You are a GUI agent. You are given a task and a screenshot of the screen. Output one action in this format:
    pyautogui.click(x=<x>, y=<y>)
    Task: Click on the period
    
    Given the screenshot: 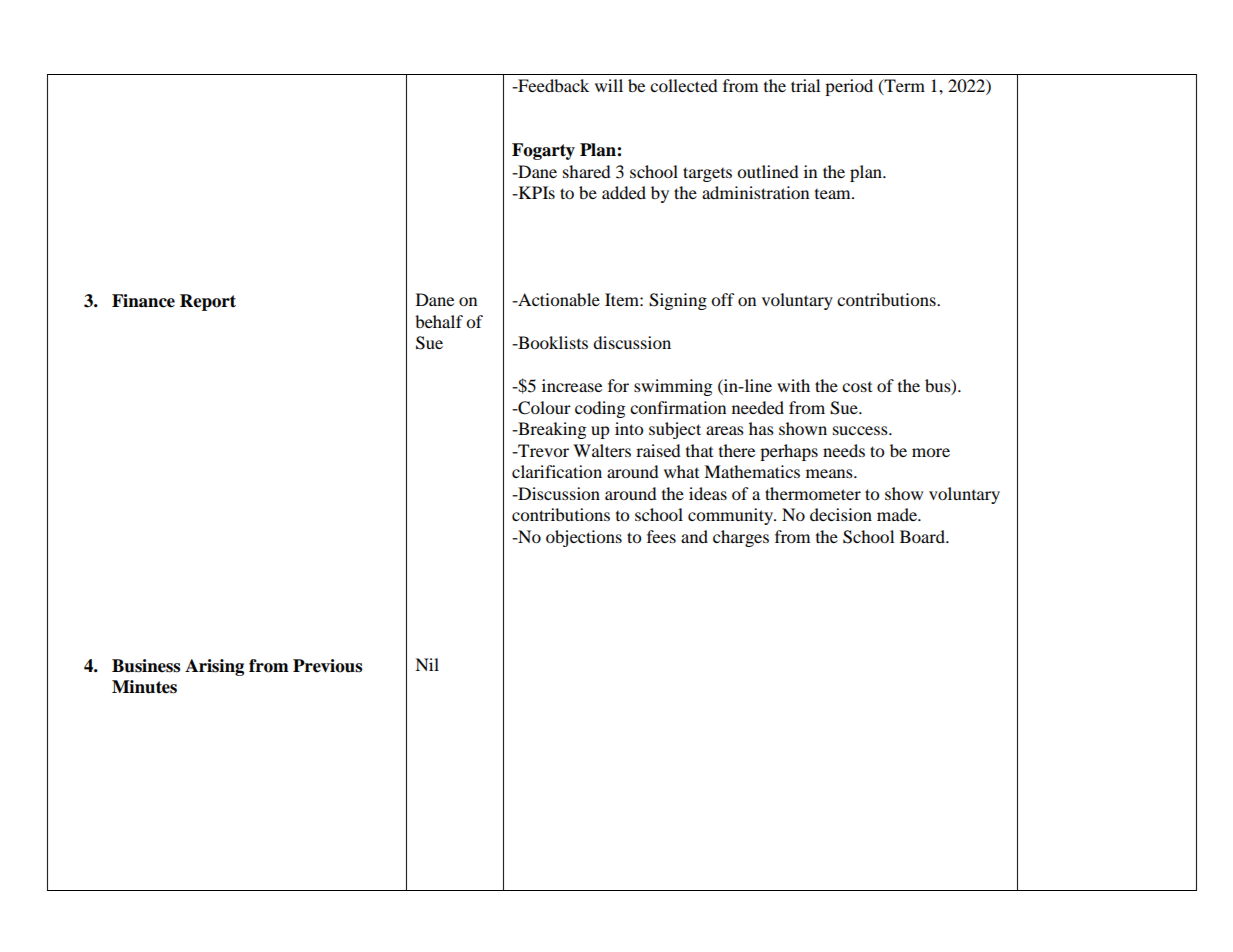 What is the action you would take?
    pyautogui.click(x=849, y=87)
